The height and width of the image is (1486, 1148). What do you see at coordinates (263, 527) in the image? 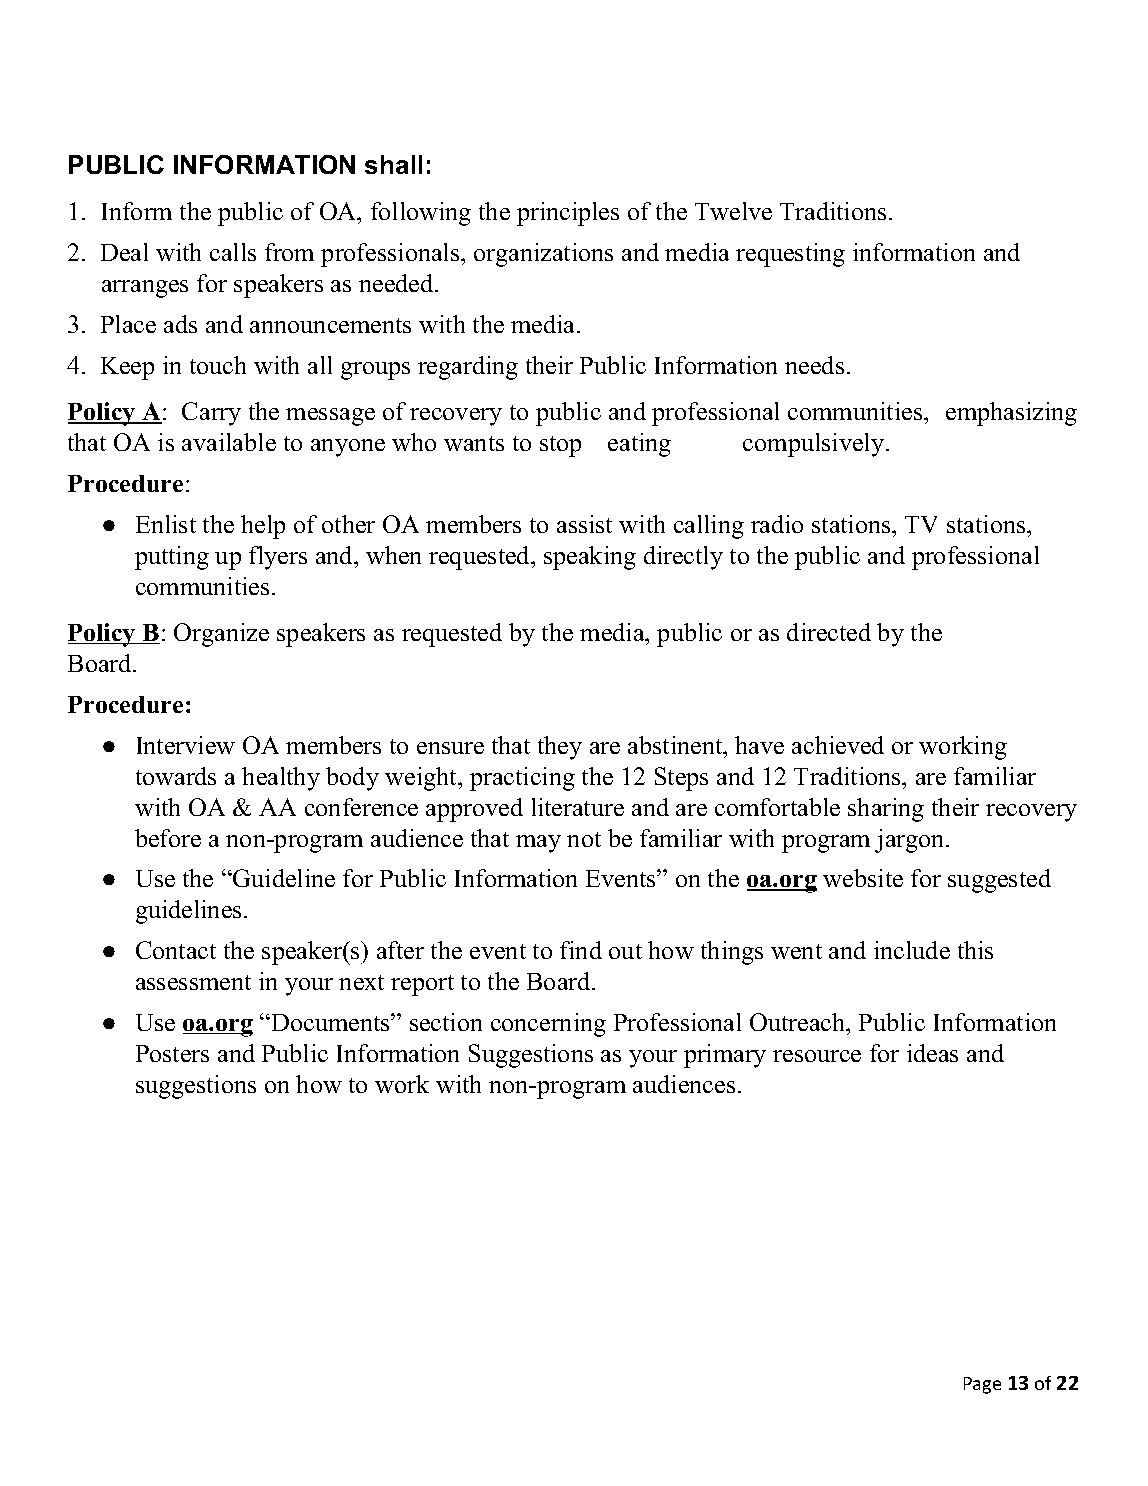
I see `help` at bounding box center [263, 527].
